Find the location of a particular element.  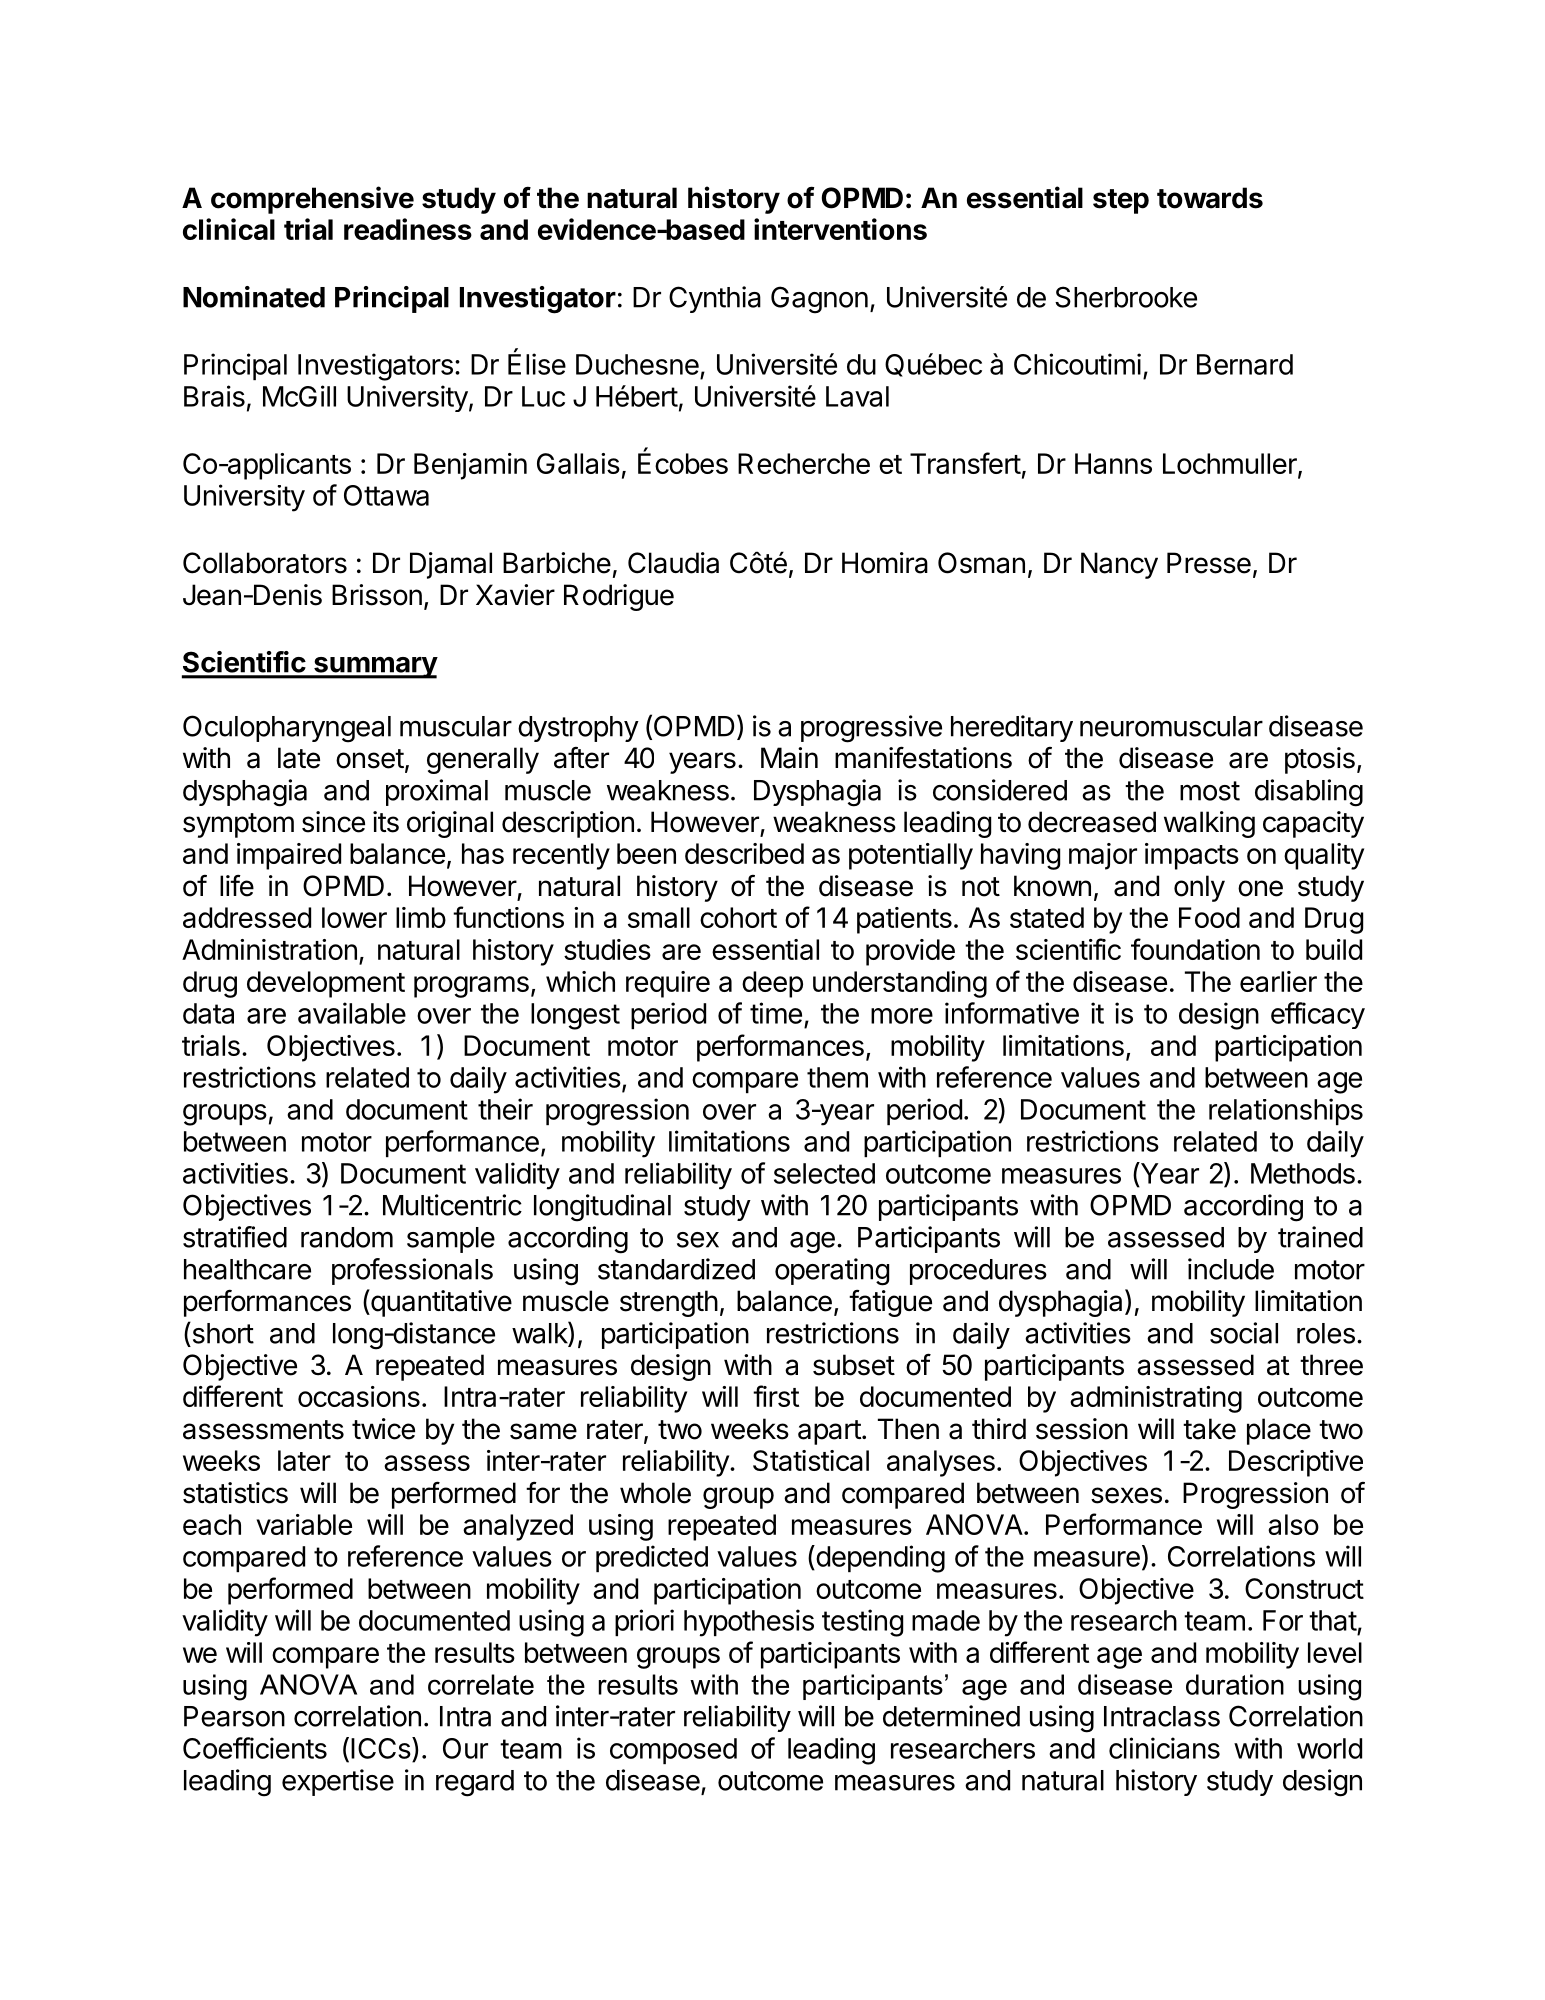

Gagnon is located at coordinates (819, 300).
